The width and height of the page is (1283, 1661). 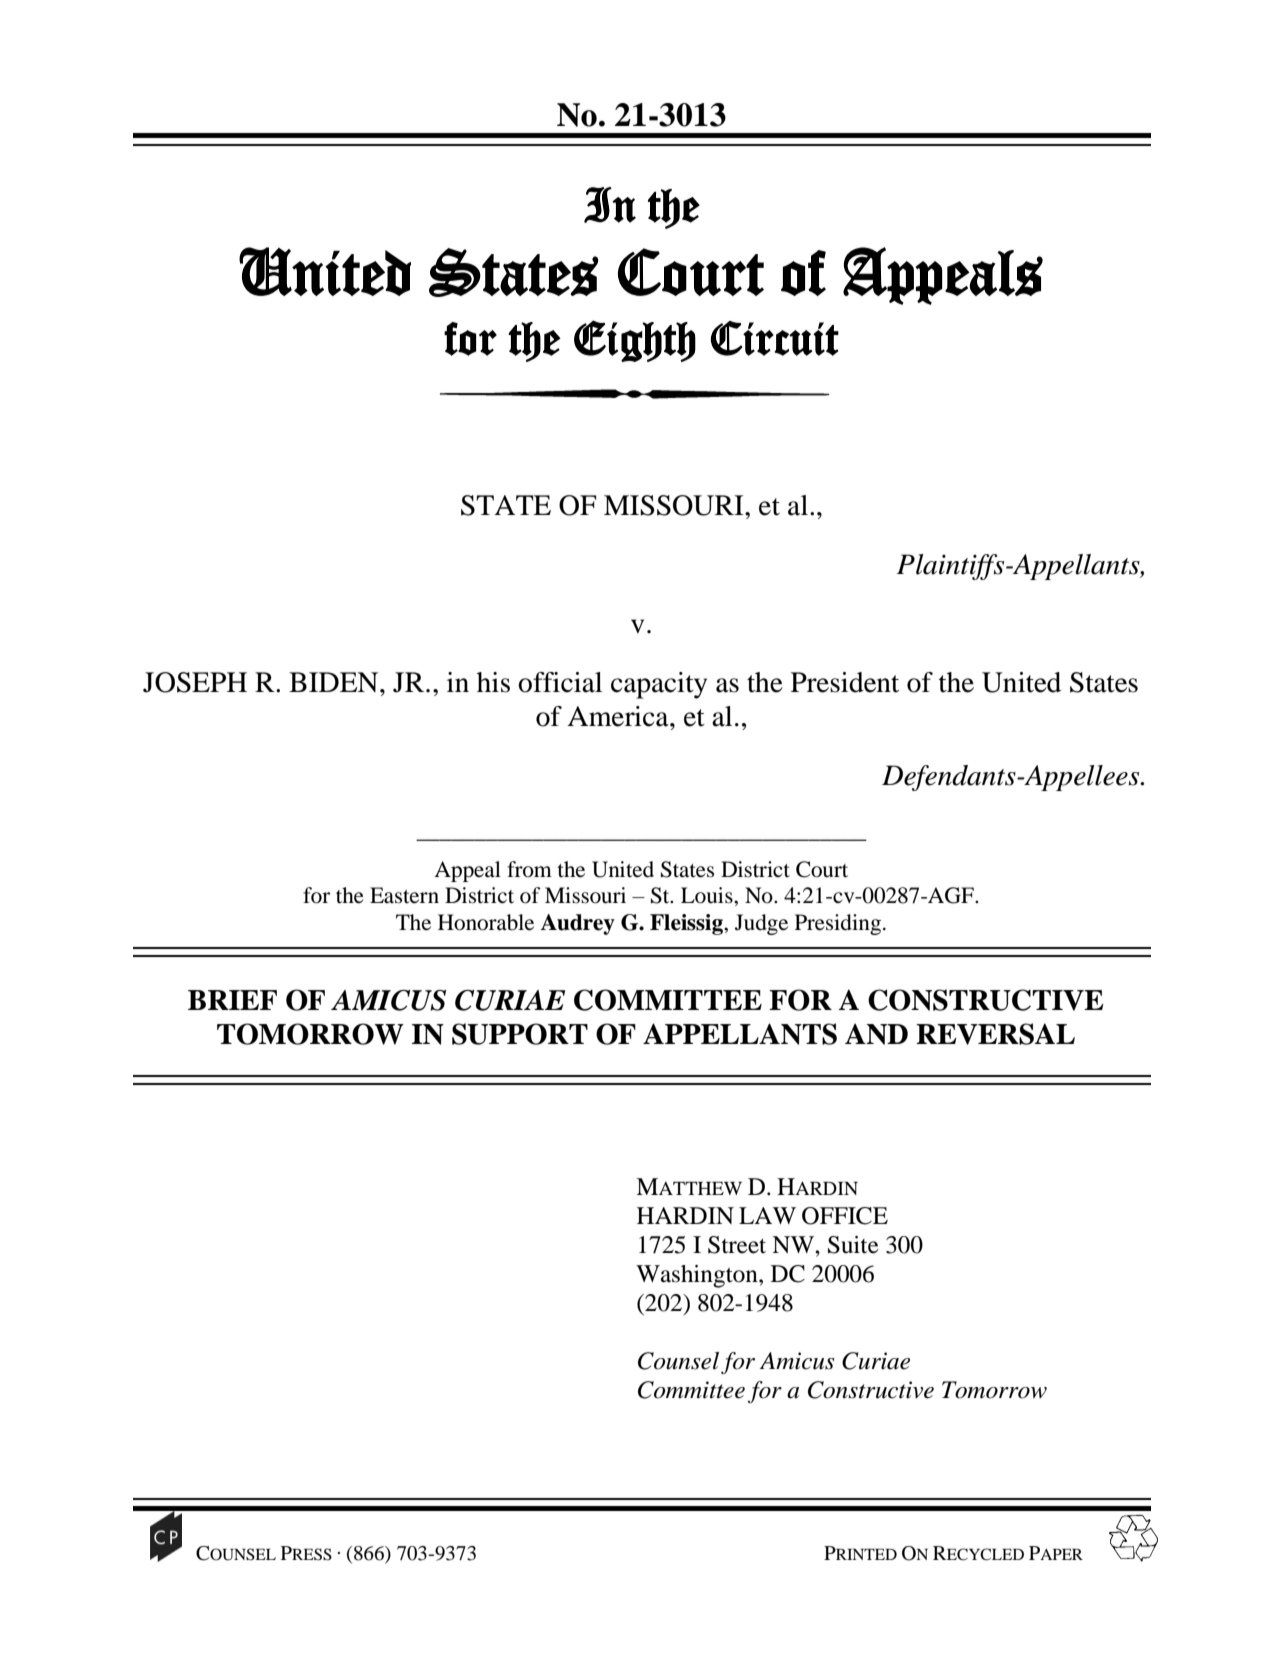 I want to click on President, so click(x=845, y=682).
